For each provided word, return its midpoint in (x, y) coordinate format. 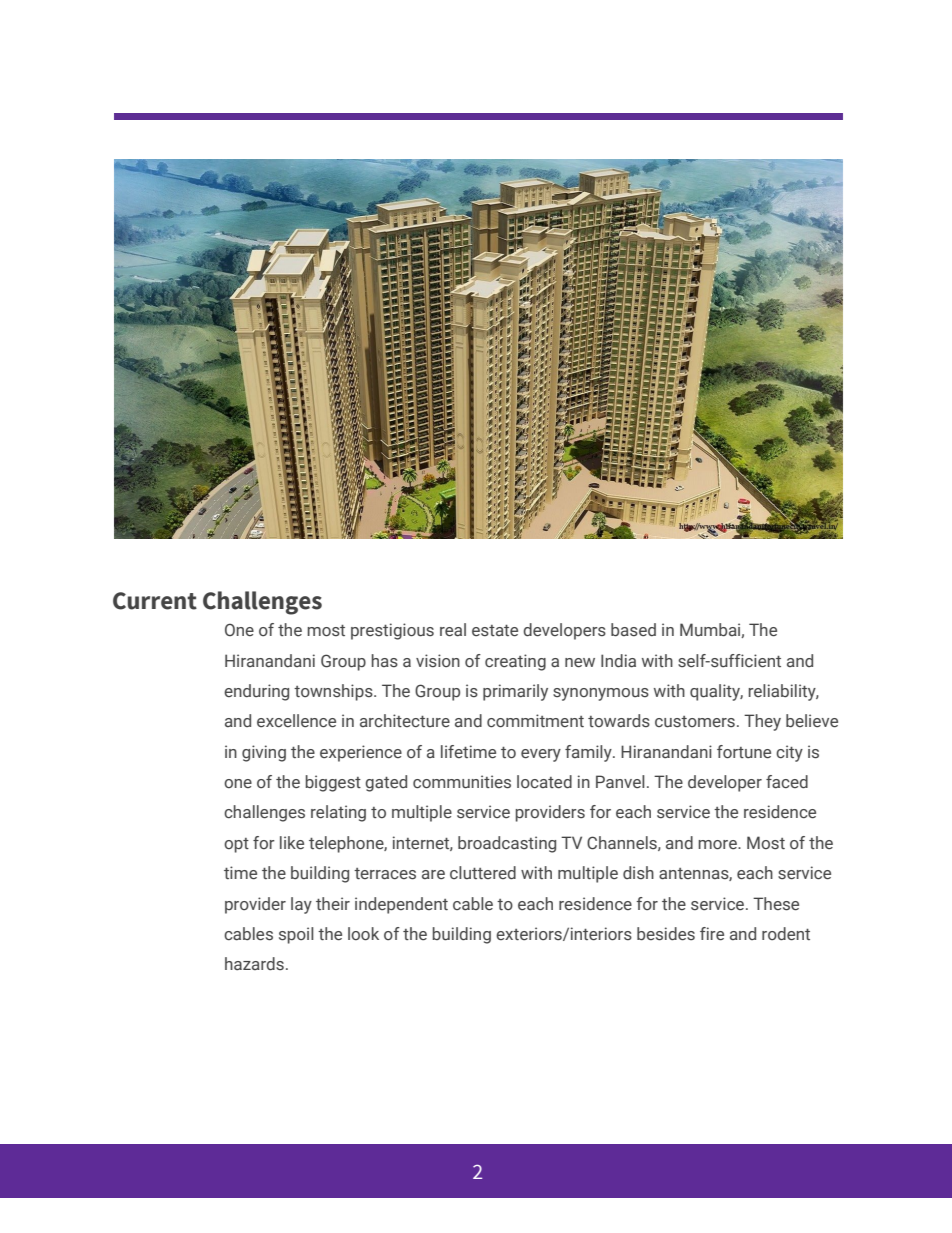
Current (155, 601)
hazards (254, 964)
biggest (333, 783)
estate (495, 631)
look (363, 934)
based (633, 629)
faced (787, 782)
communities (462, 782)
